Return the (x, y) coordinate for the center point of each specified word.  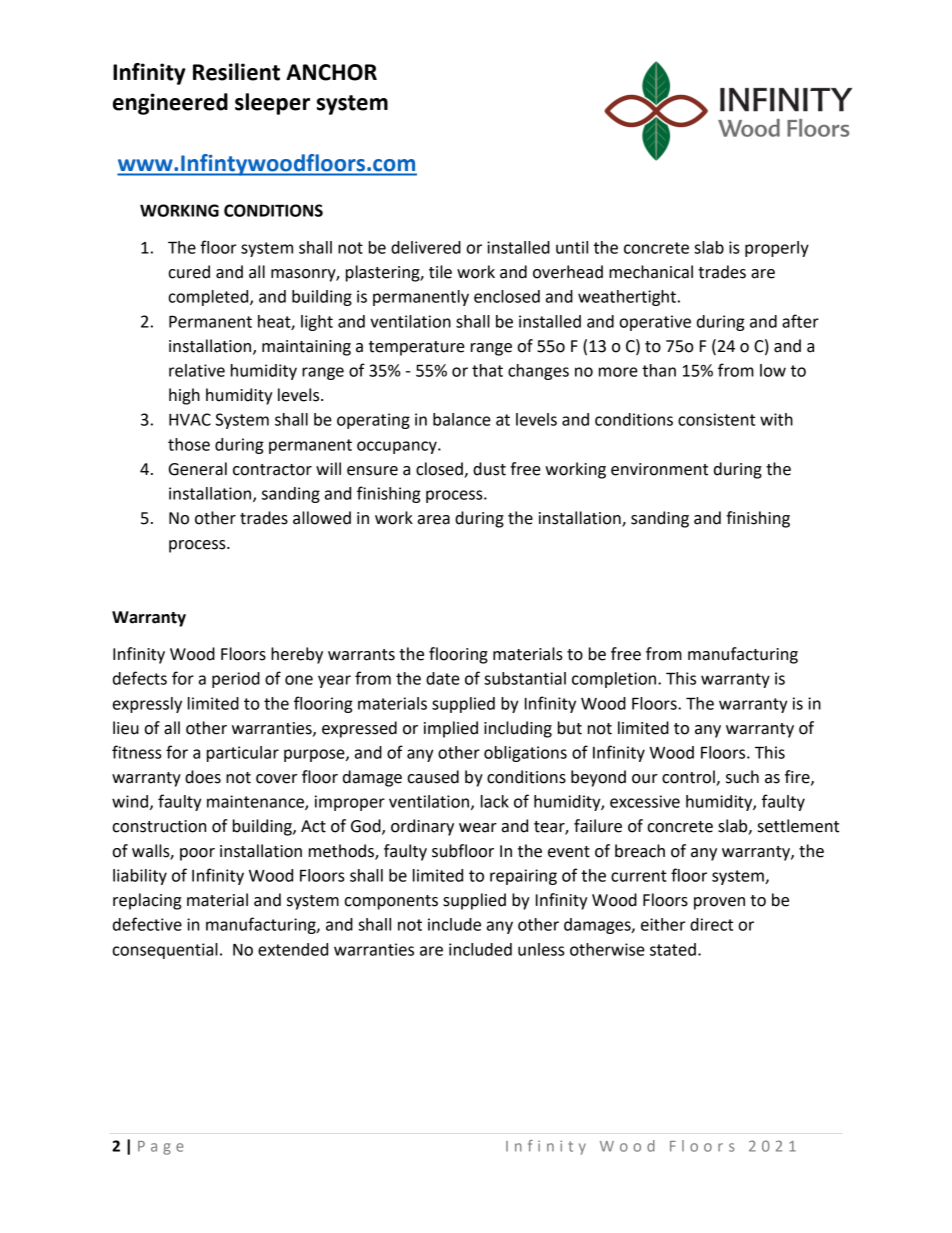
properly (777, 249)
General (198, 469)
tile (440, 272)
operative (655, 323)
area (434, 520)
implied (451, 729)
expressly (147, 705)
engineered (170, 104)
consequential (165, 951)
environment (659, 469)
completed (210, 298)
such (742, 777)
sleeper (272, 104)
